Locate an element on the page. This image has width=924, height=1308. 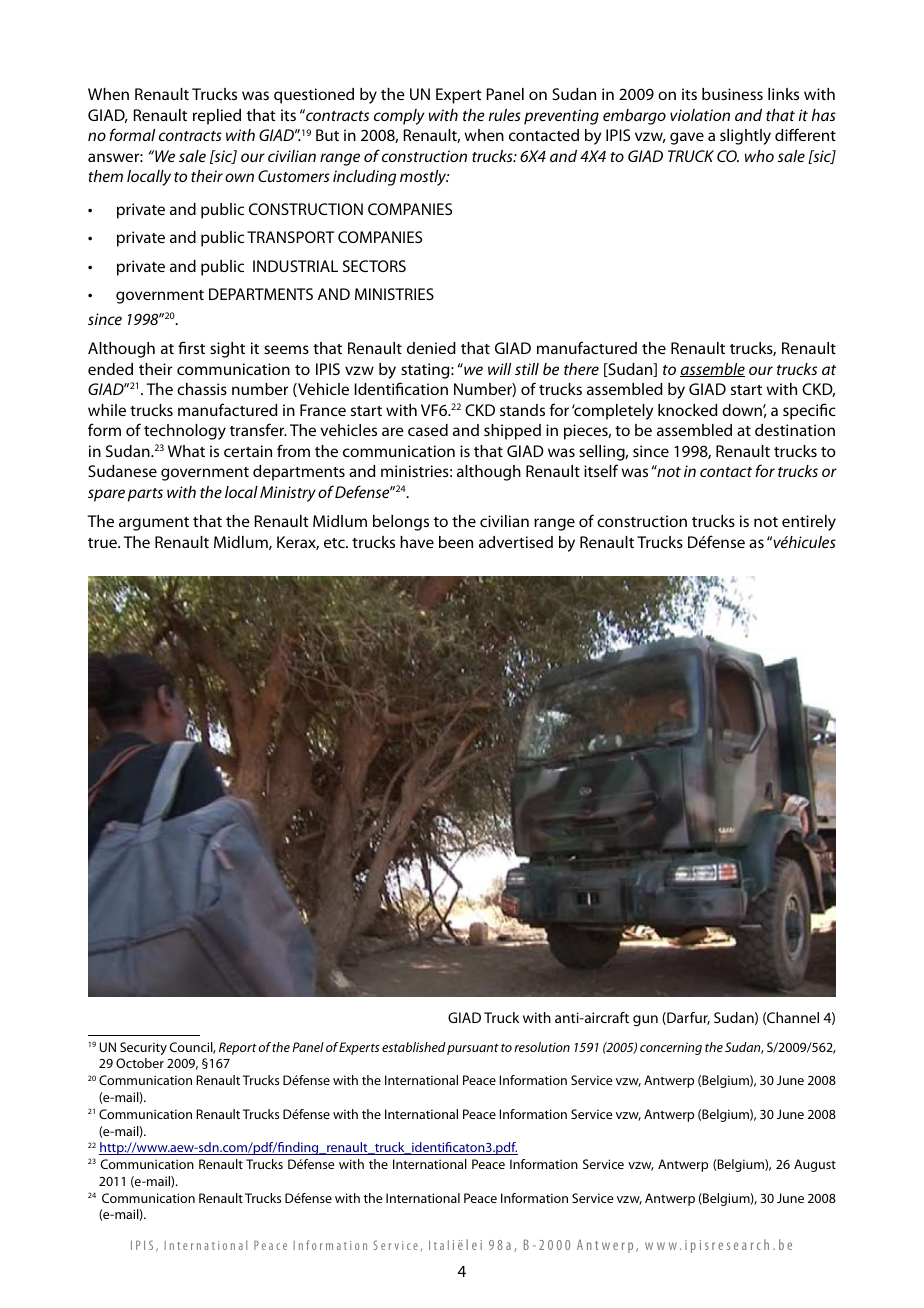
true is located at coordinates (103, 543).
